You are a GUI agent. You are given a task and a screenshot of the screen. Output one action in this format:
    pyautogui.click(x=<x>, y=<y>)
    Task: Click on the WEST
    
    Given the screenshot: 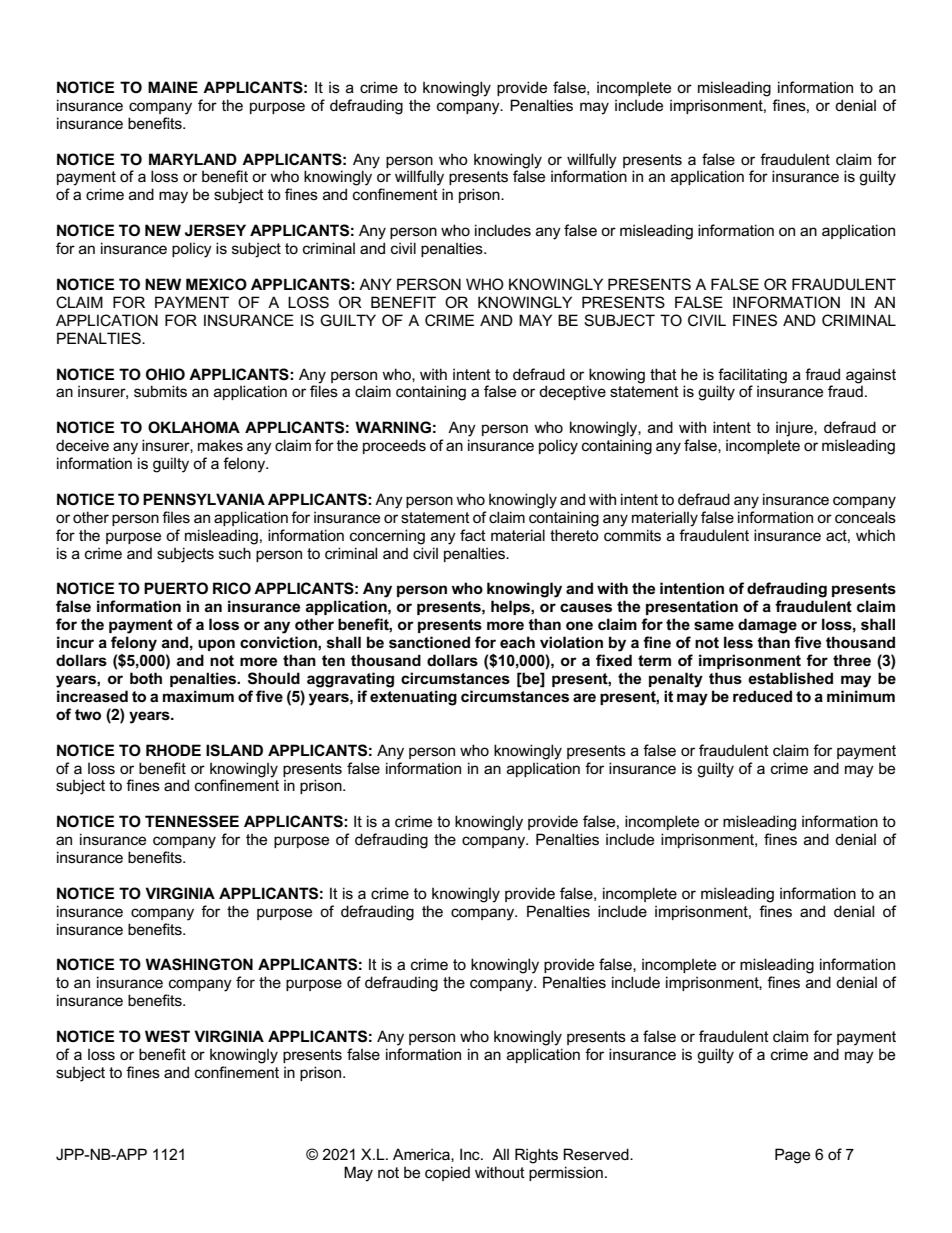 What is the action you would take?
    pyautogui.click(x=167, y=1036)
